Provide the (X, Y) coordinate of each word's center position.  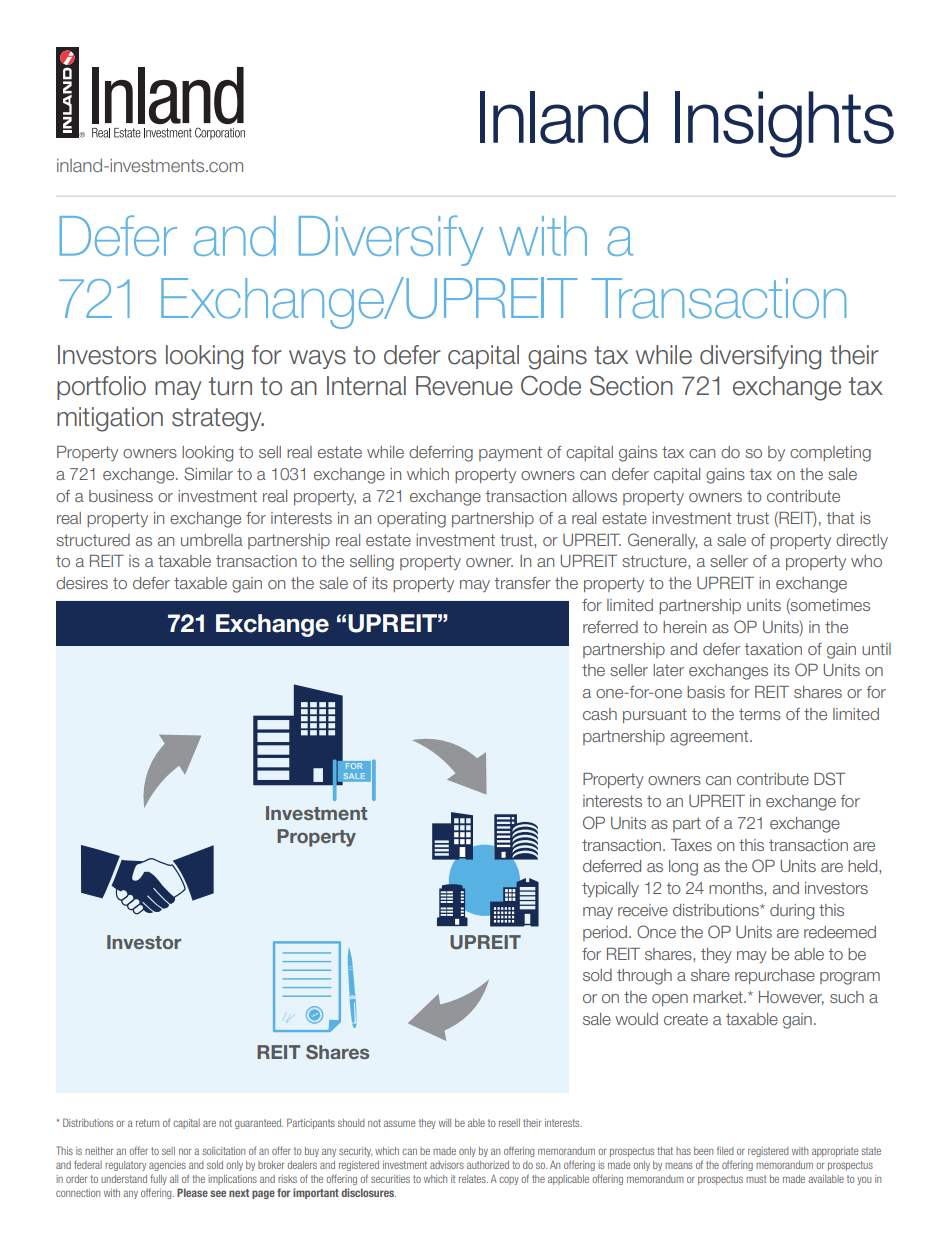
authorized (488, 1165)
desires (82, 583)
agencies (167, 1166)
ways (317, 359)
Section (631, 385)
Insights (784, 124)
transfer (523, 583)
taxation (773, 649)
